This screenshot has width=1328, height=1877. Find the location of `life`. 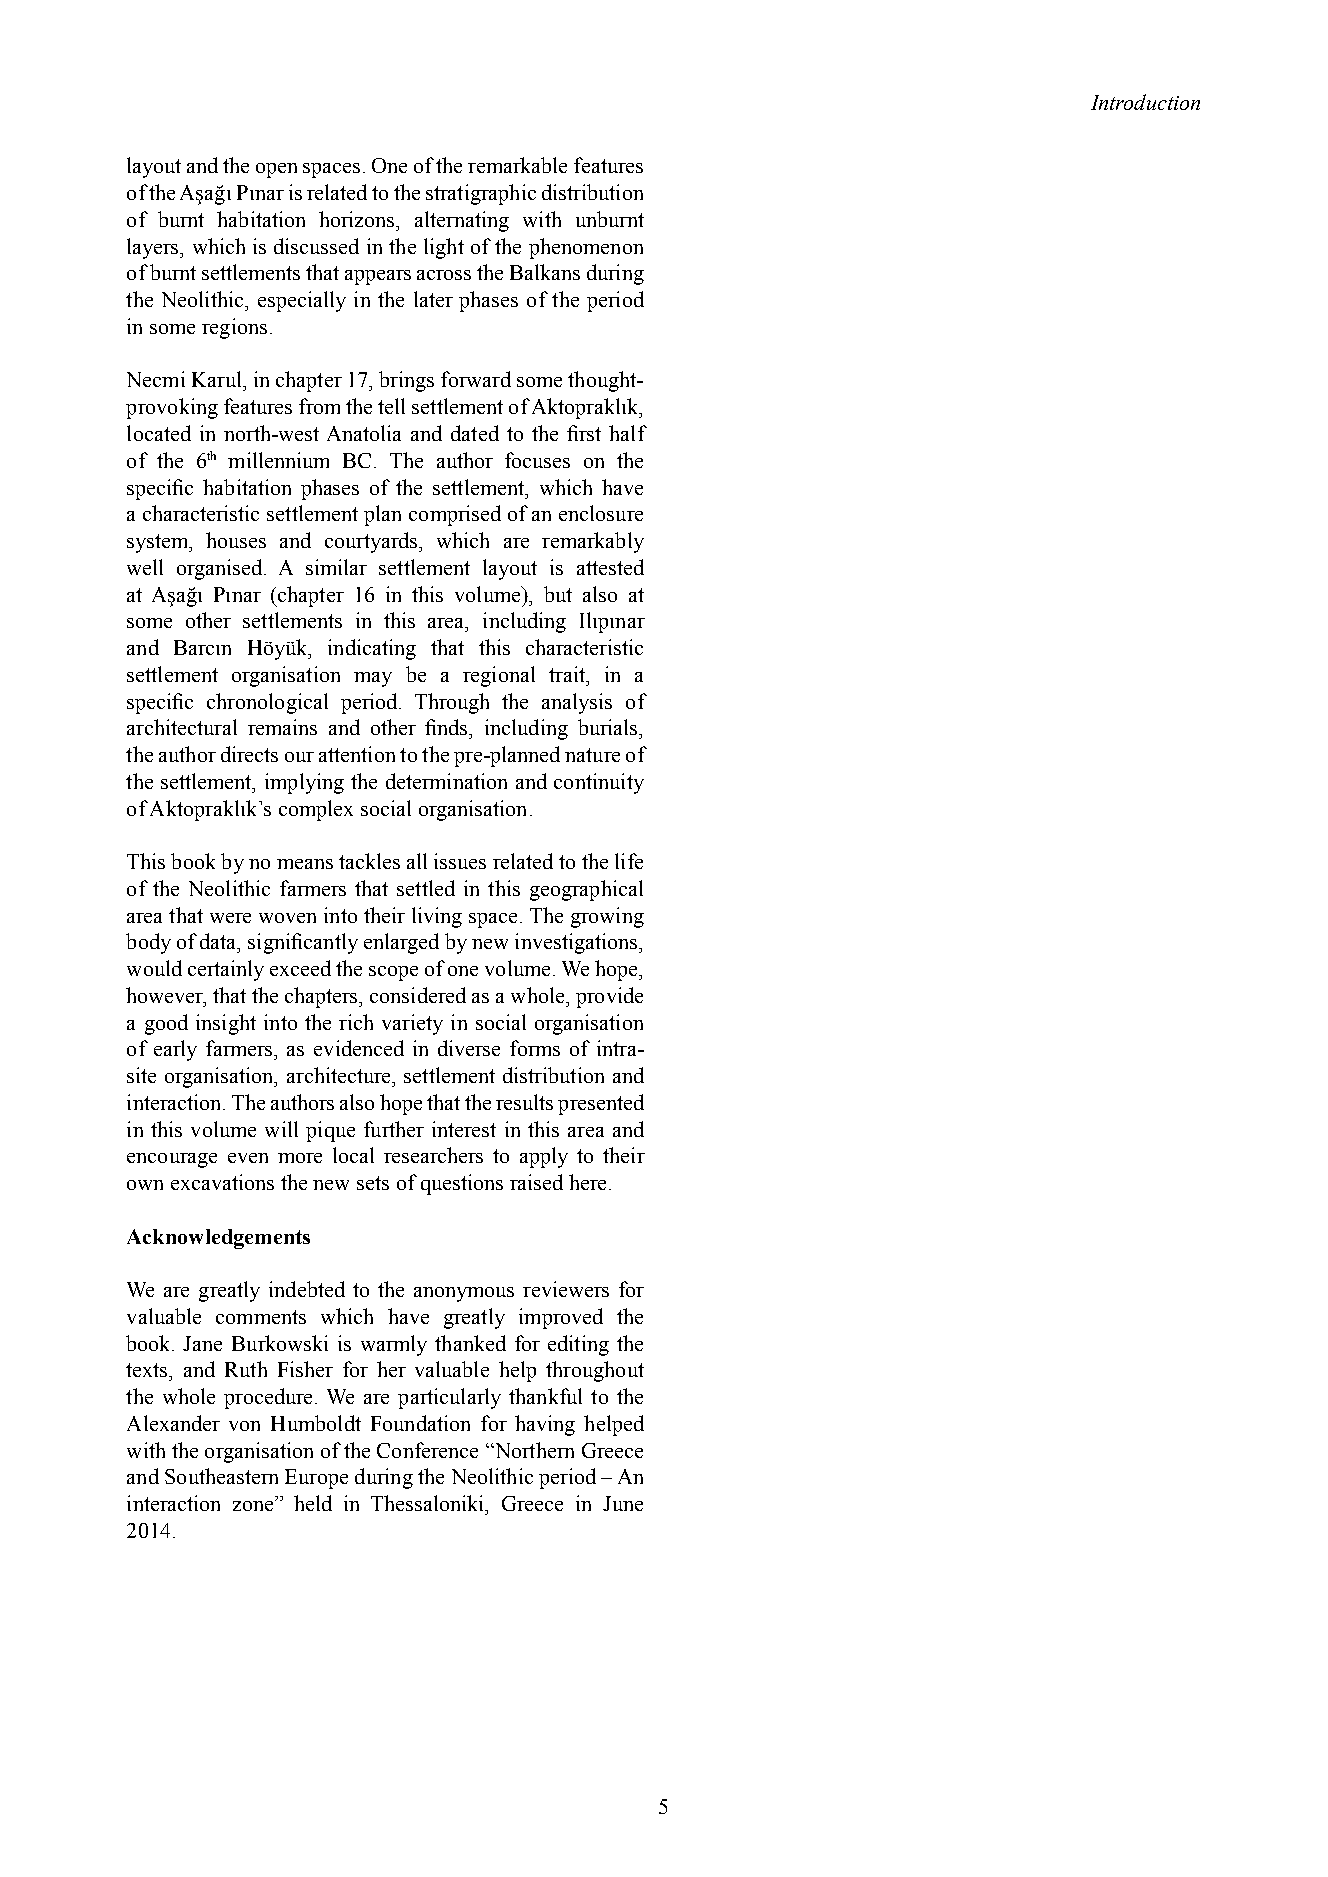

life is located at coordinates (629, 861).
